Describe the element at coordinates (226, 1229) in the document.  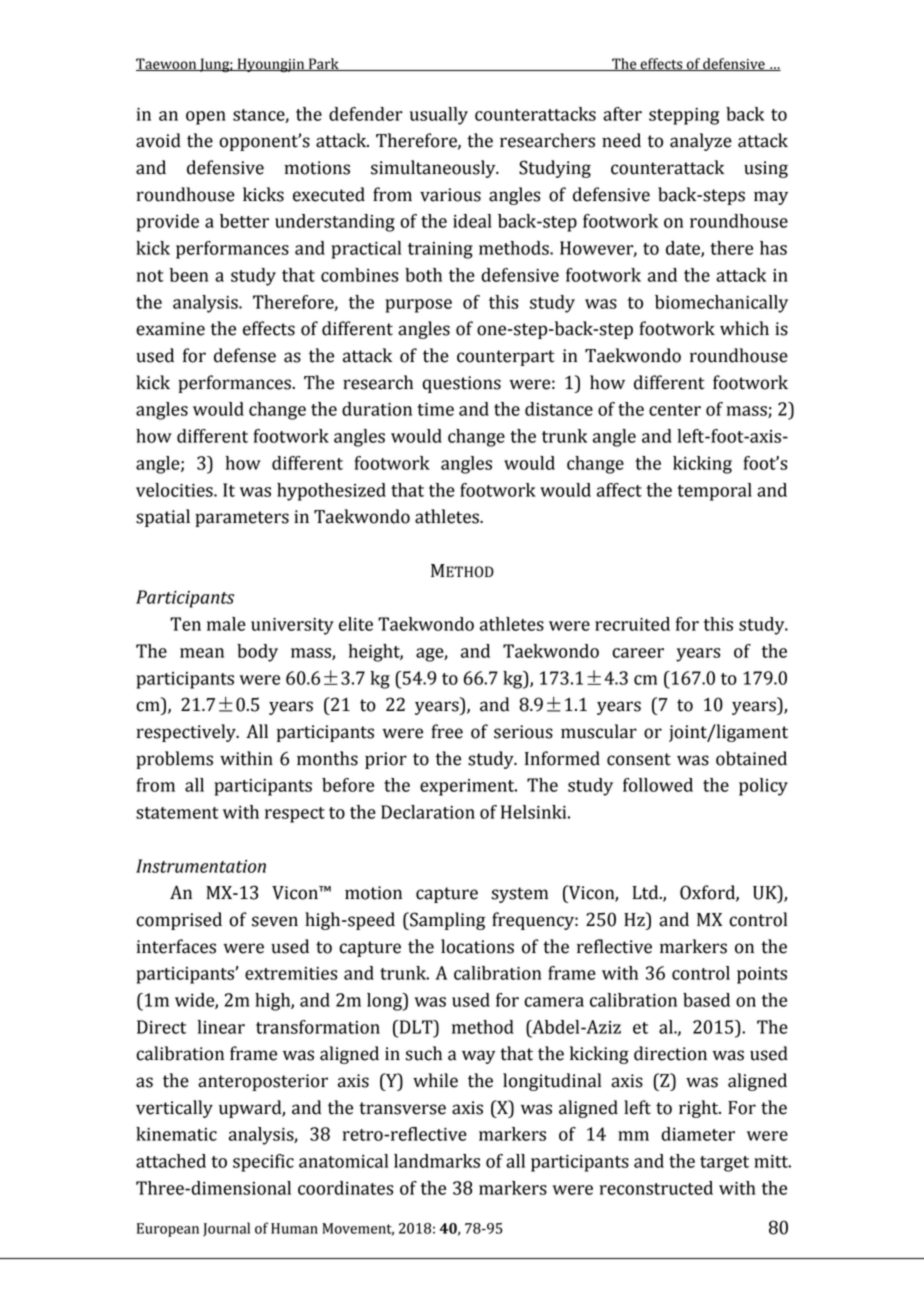
I see `Journal` at that location.
